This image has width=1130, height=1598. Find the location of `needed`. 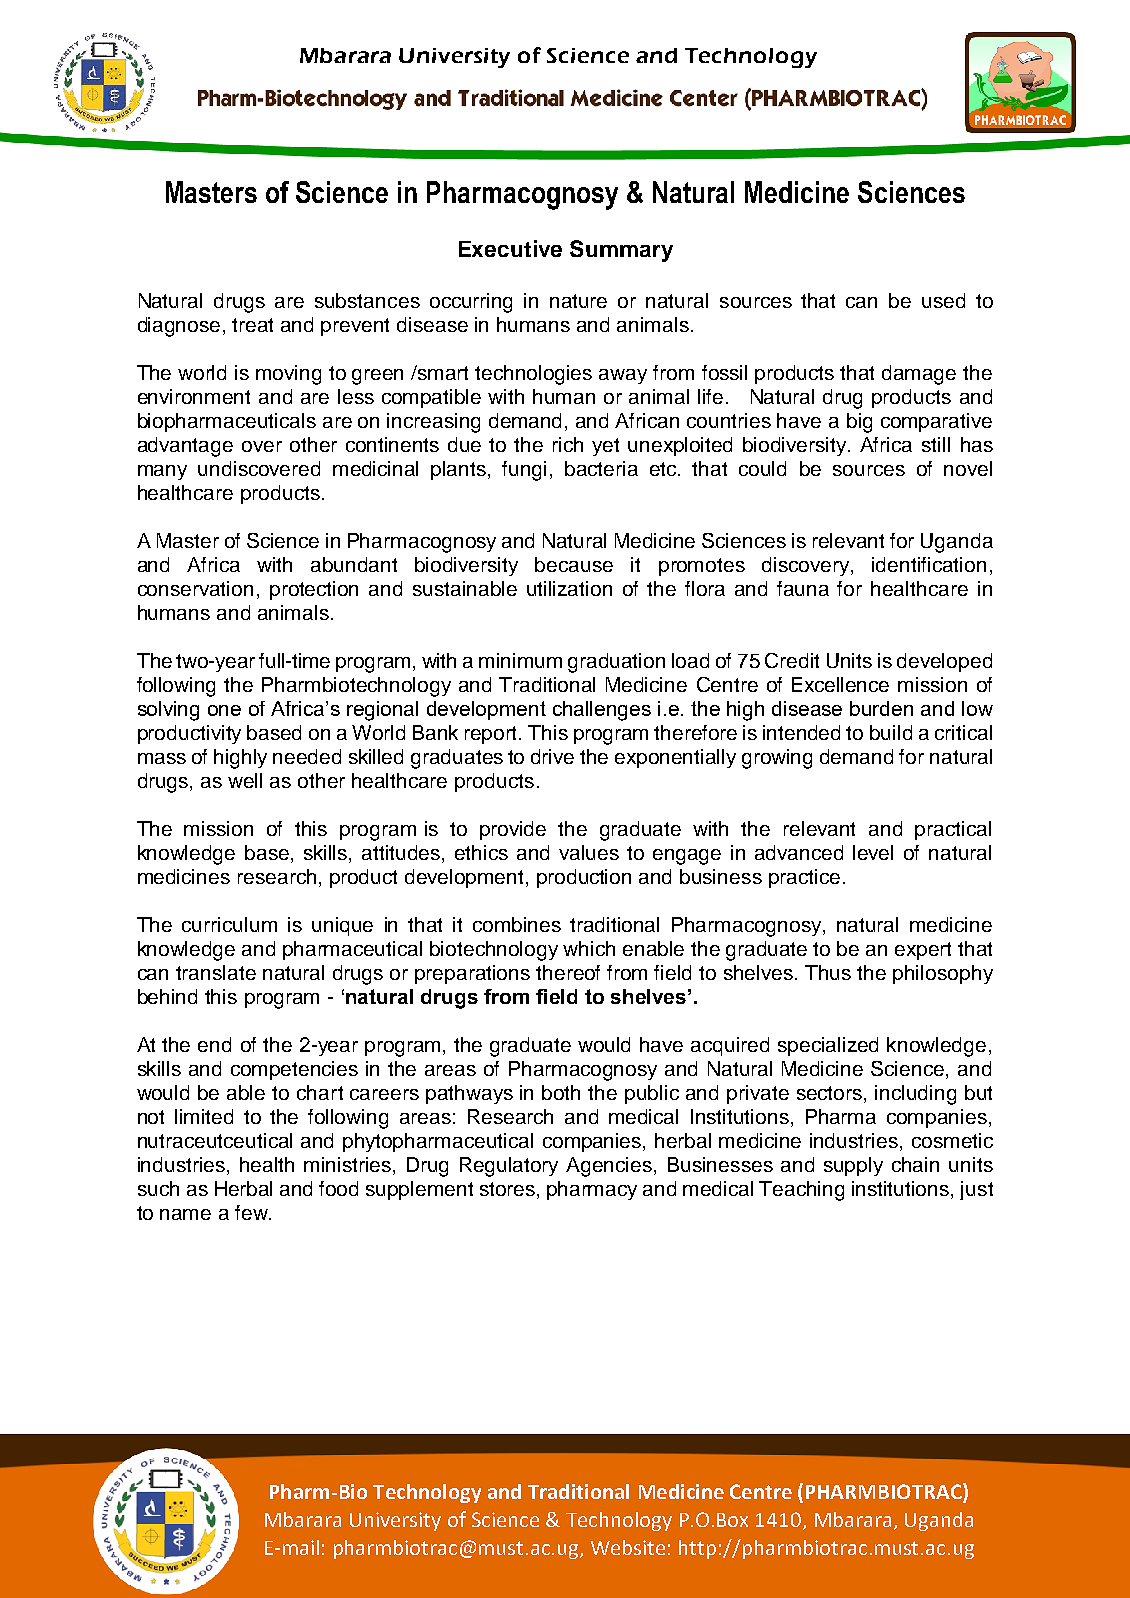

needed is located at coordinates (307, 756).
